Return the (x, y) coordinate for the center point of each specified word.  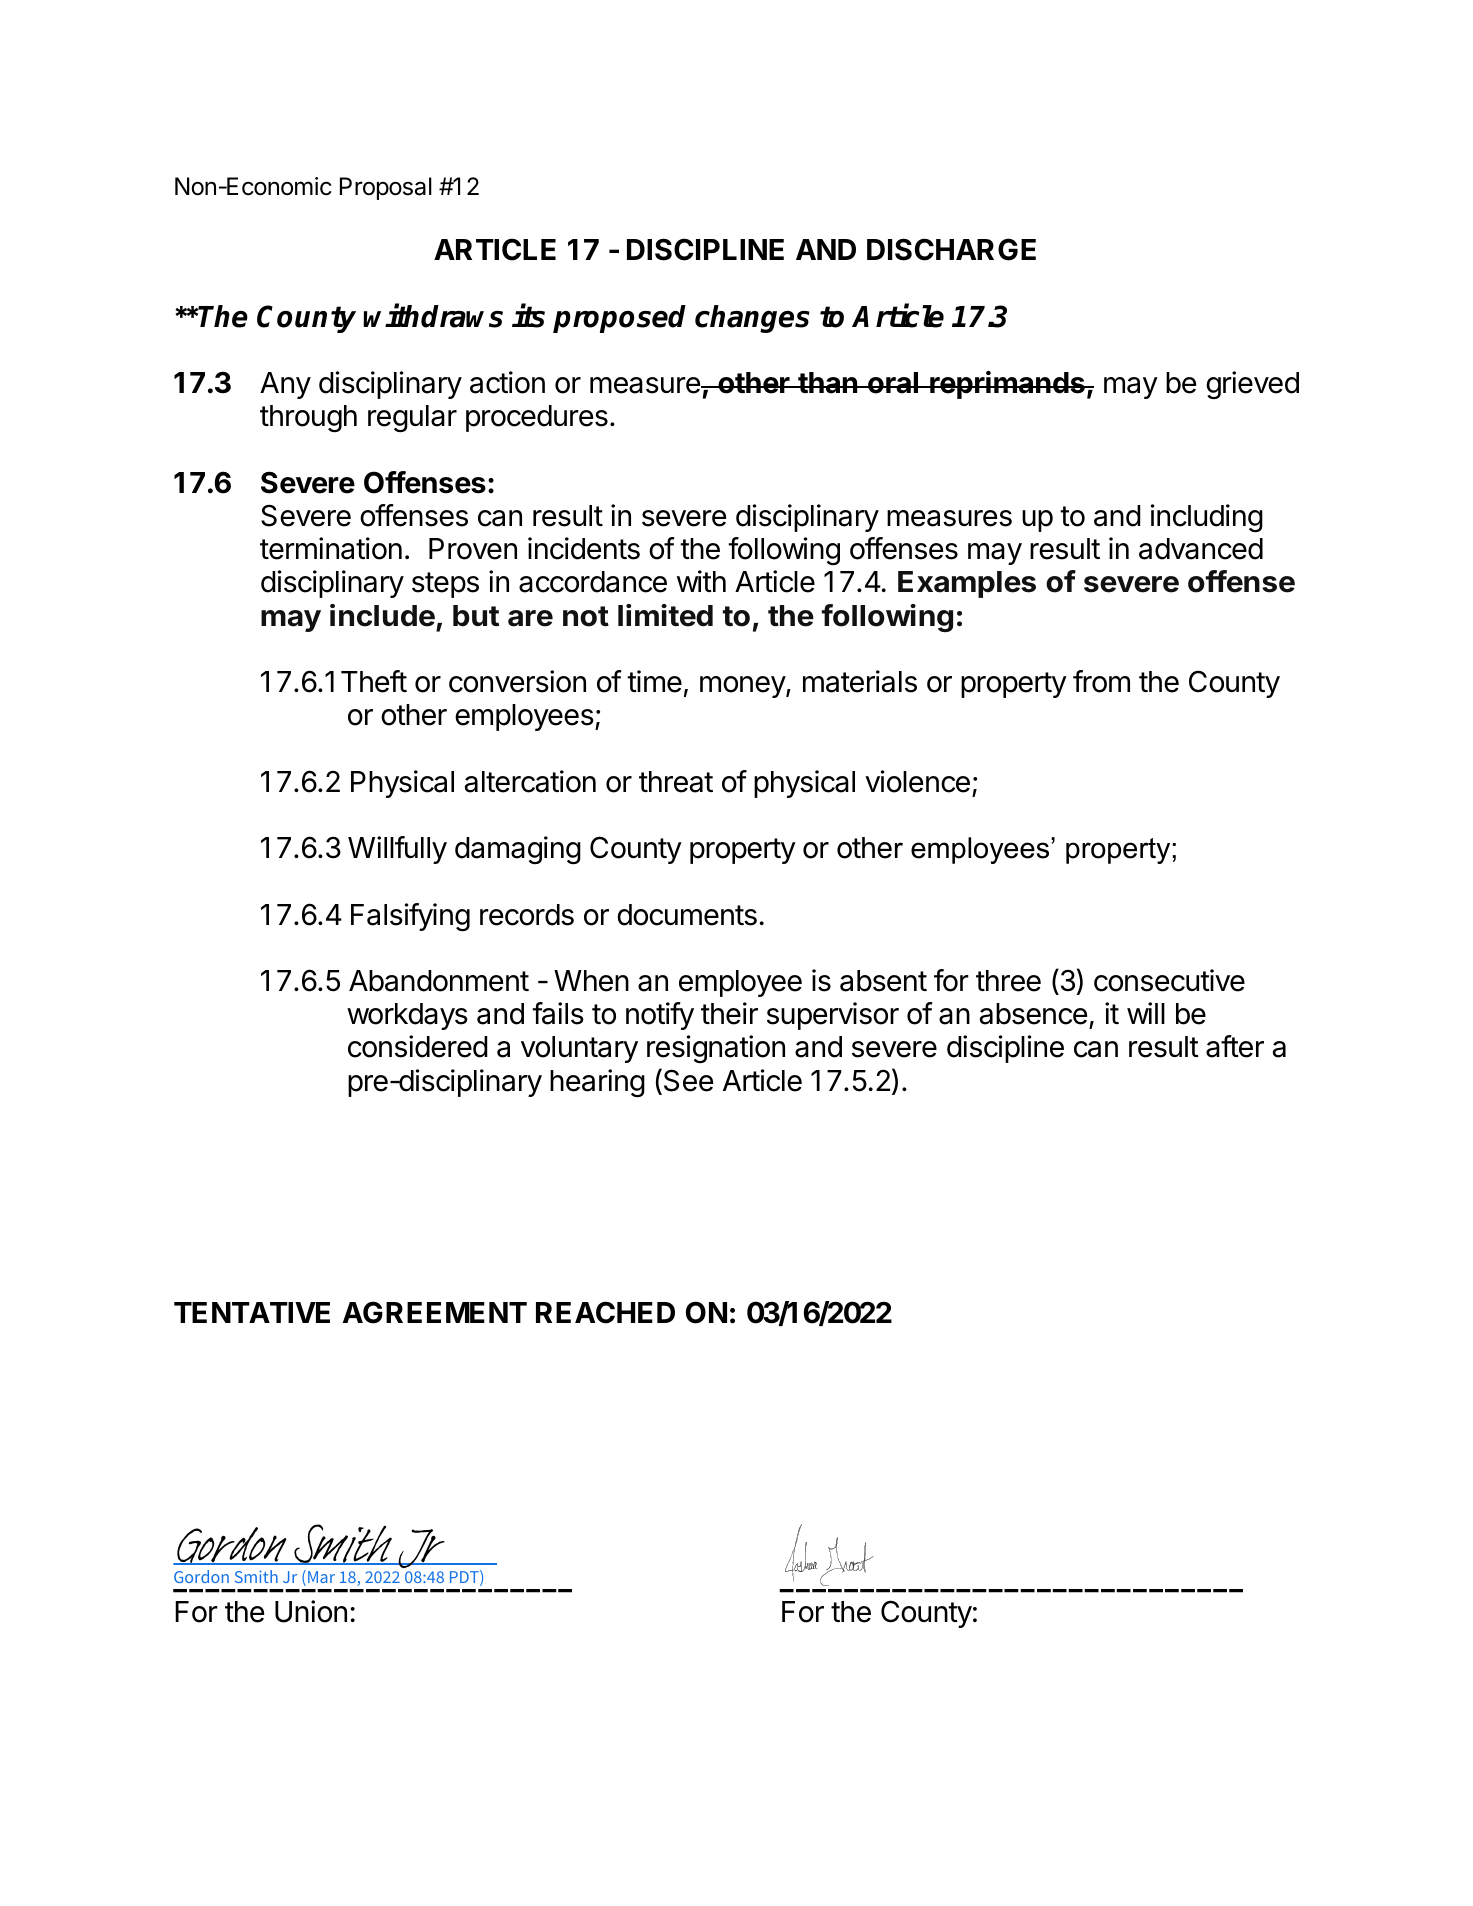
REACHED (605, 1312)
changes (752, 319)
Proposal (386, 188)
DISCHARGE (951, 249)
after (1235, 1046)
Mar (321, 1577)
